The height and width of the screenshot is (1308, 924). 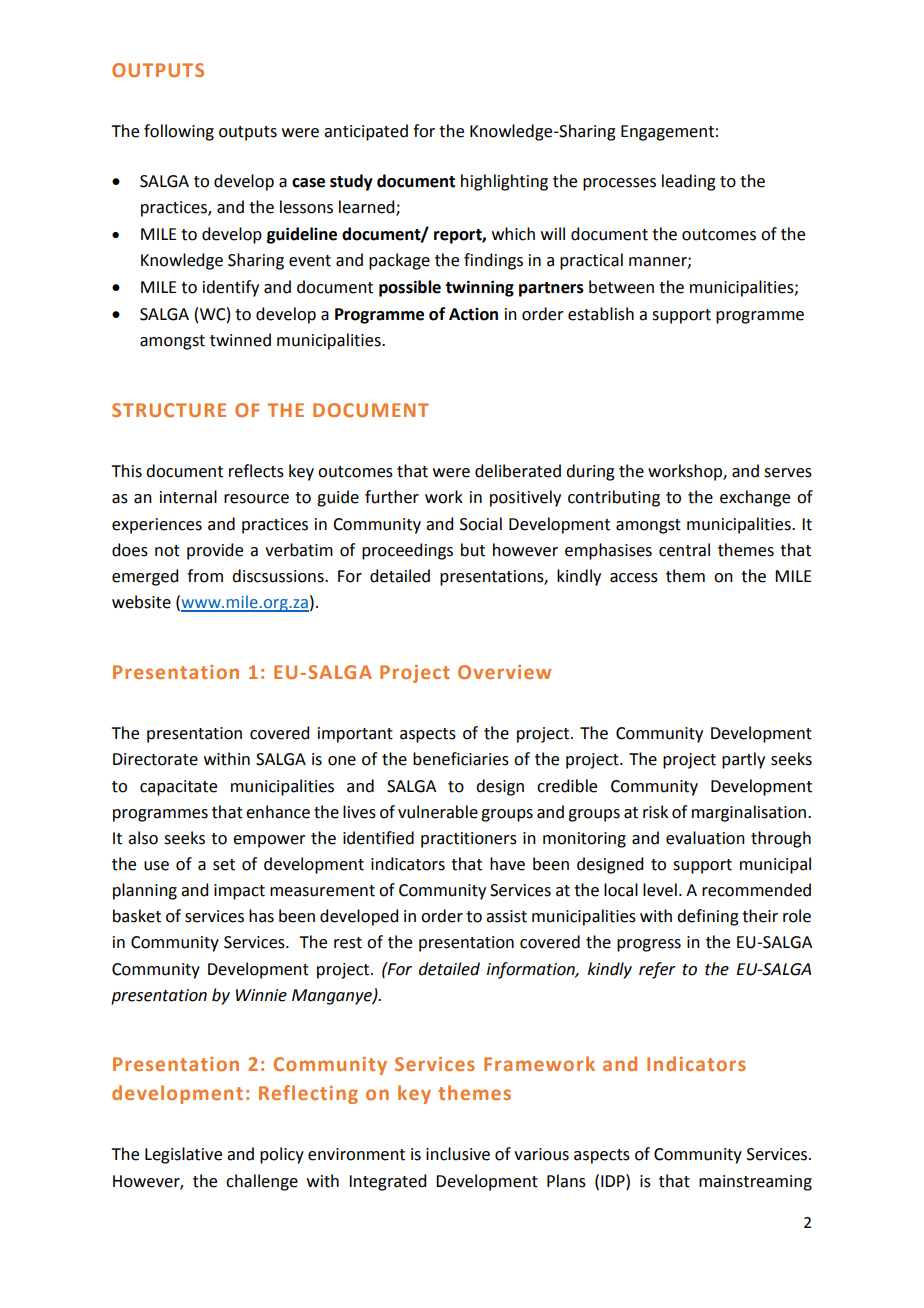 I want to click on Legislative, so click(x=183, y=1155).
